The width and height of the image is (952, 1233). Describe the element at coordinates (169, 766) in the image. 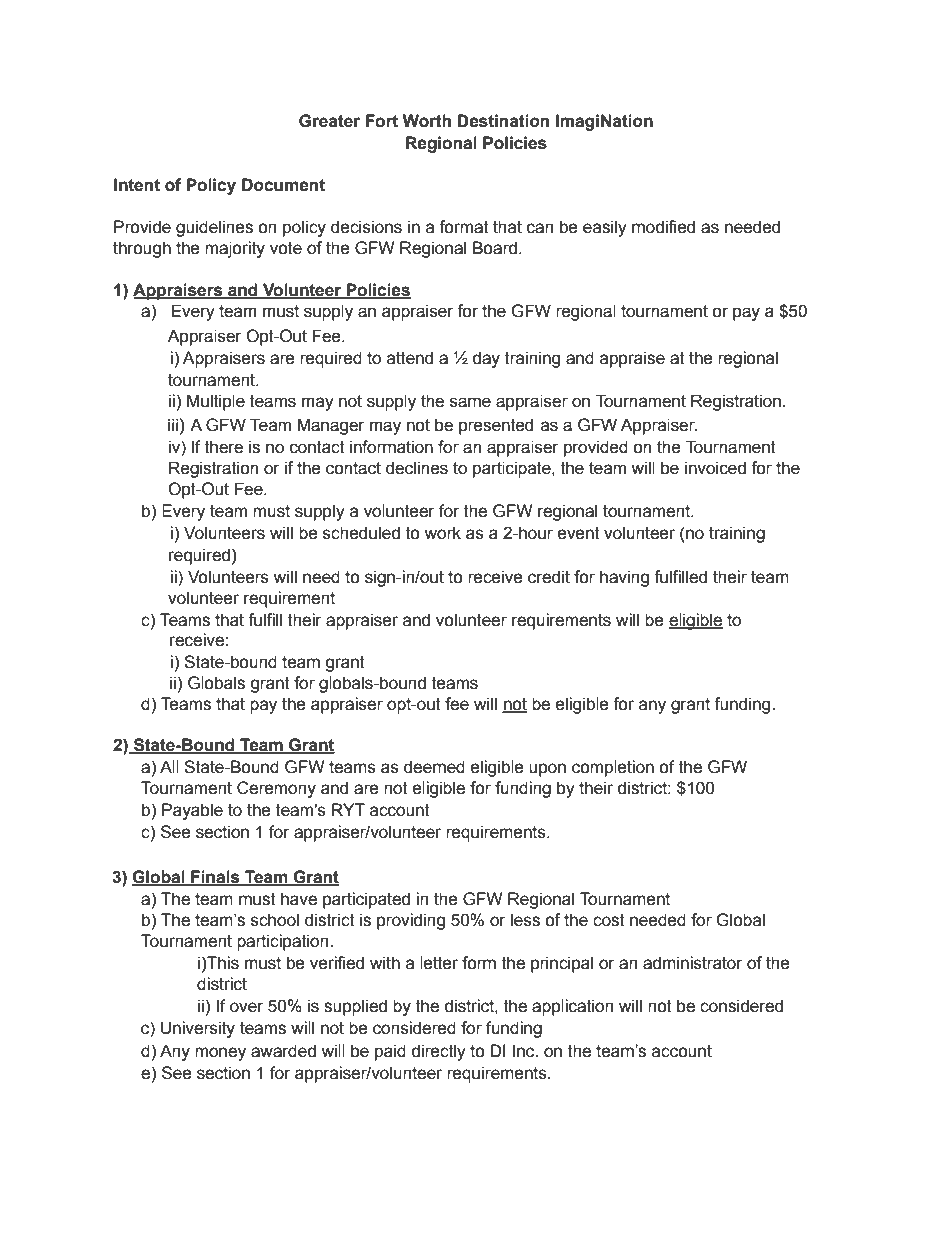

I see `All` at that location.
